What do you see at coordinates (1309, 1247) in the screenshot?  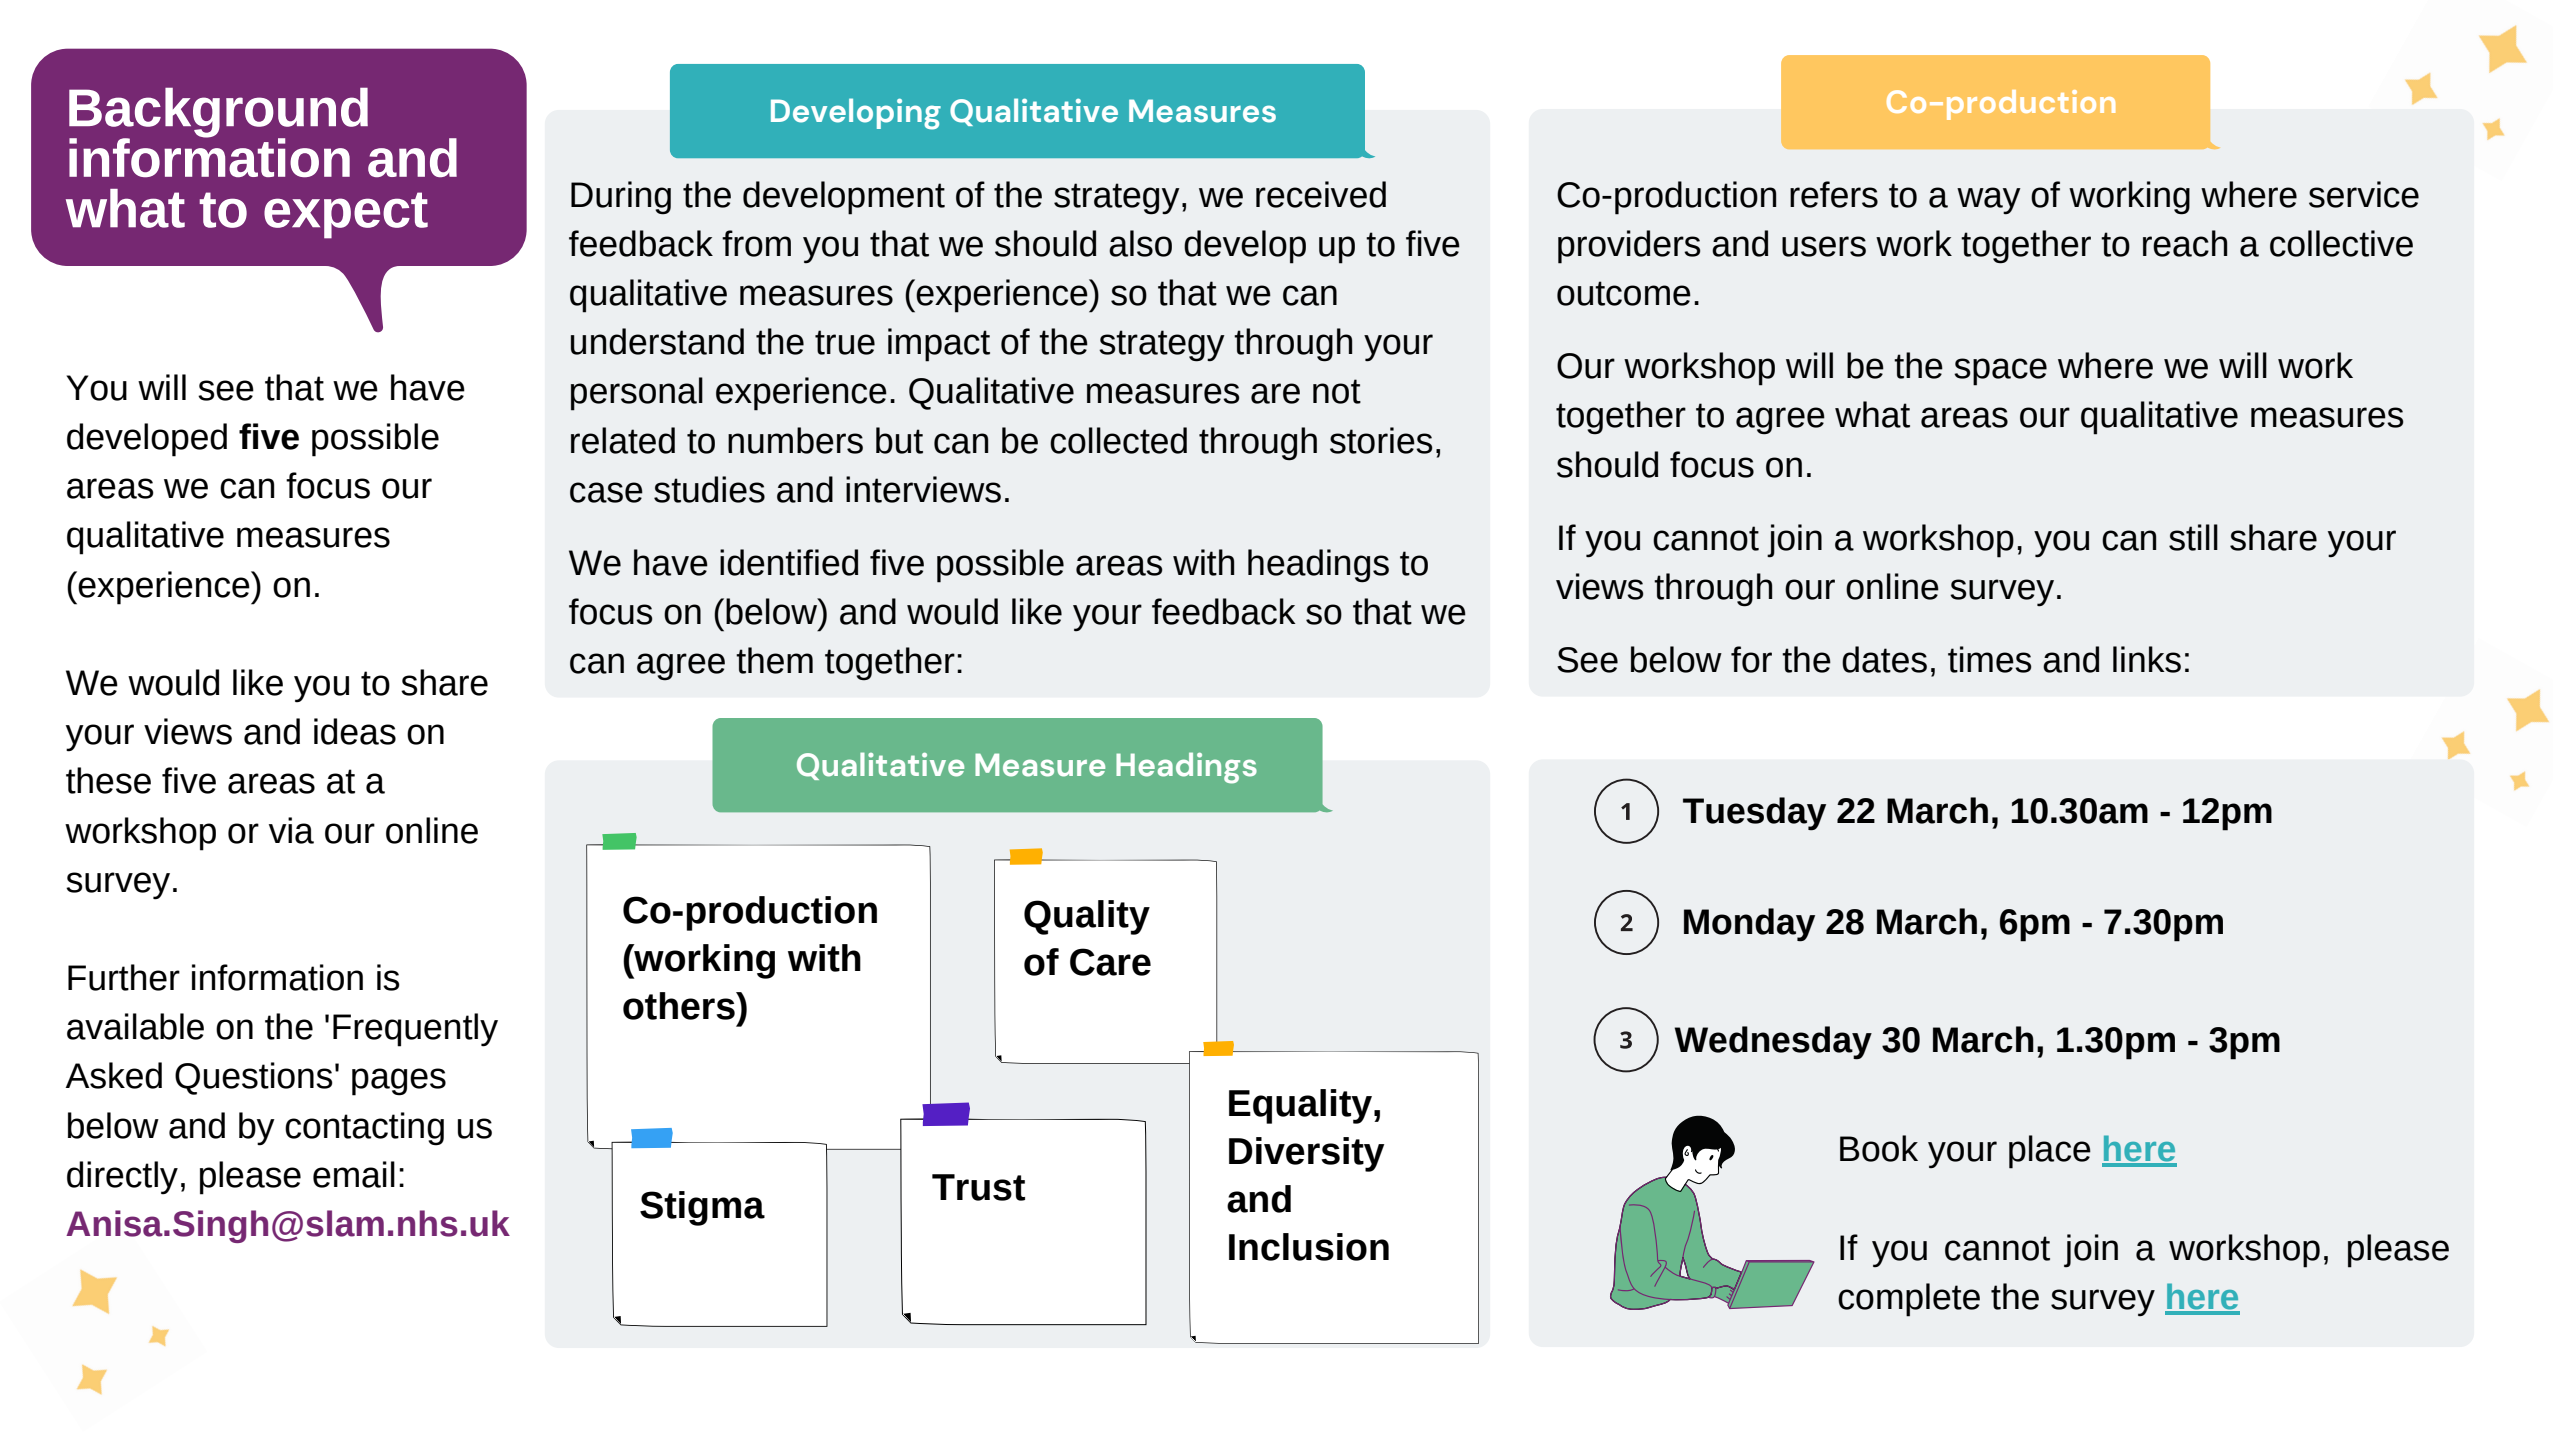 I see `Inclusion` at bounding box center [1309, 1247].
